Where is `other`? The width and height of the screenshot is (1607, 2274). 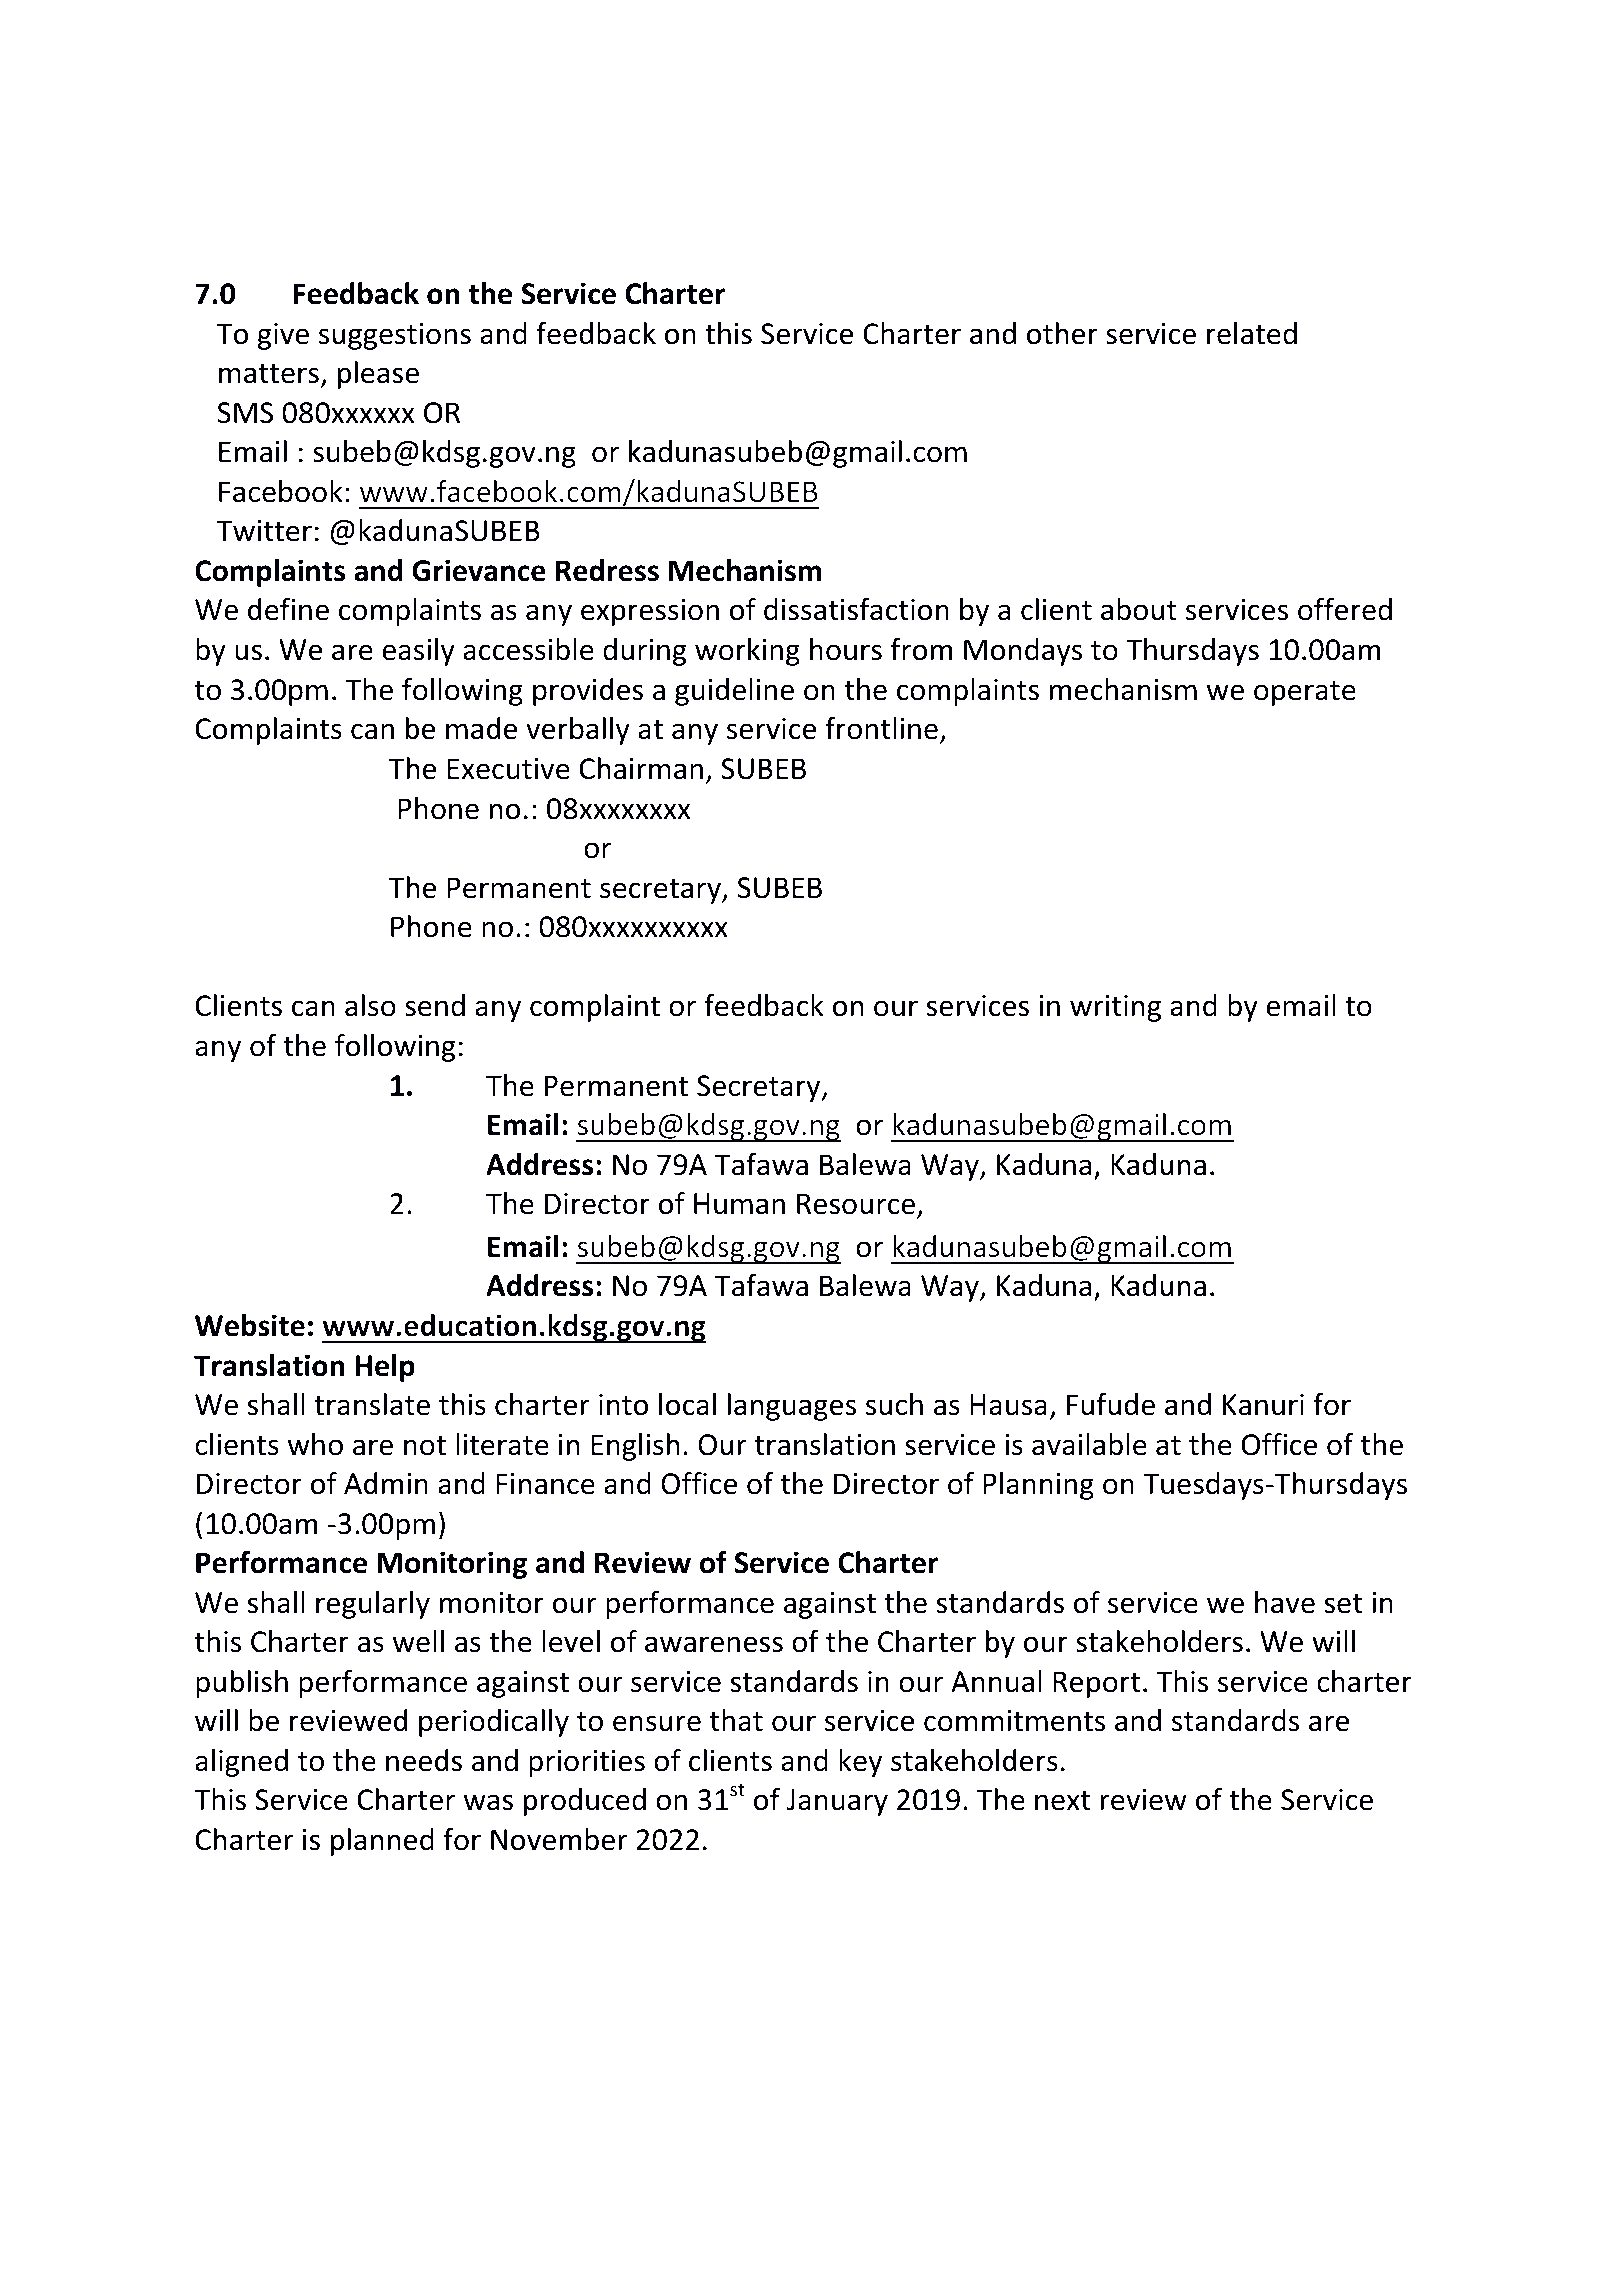 other is located at coordinates (1062, 333).
